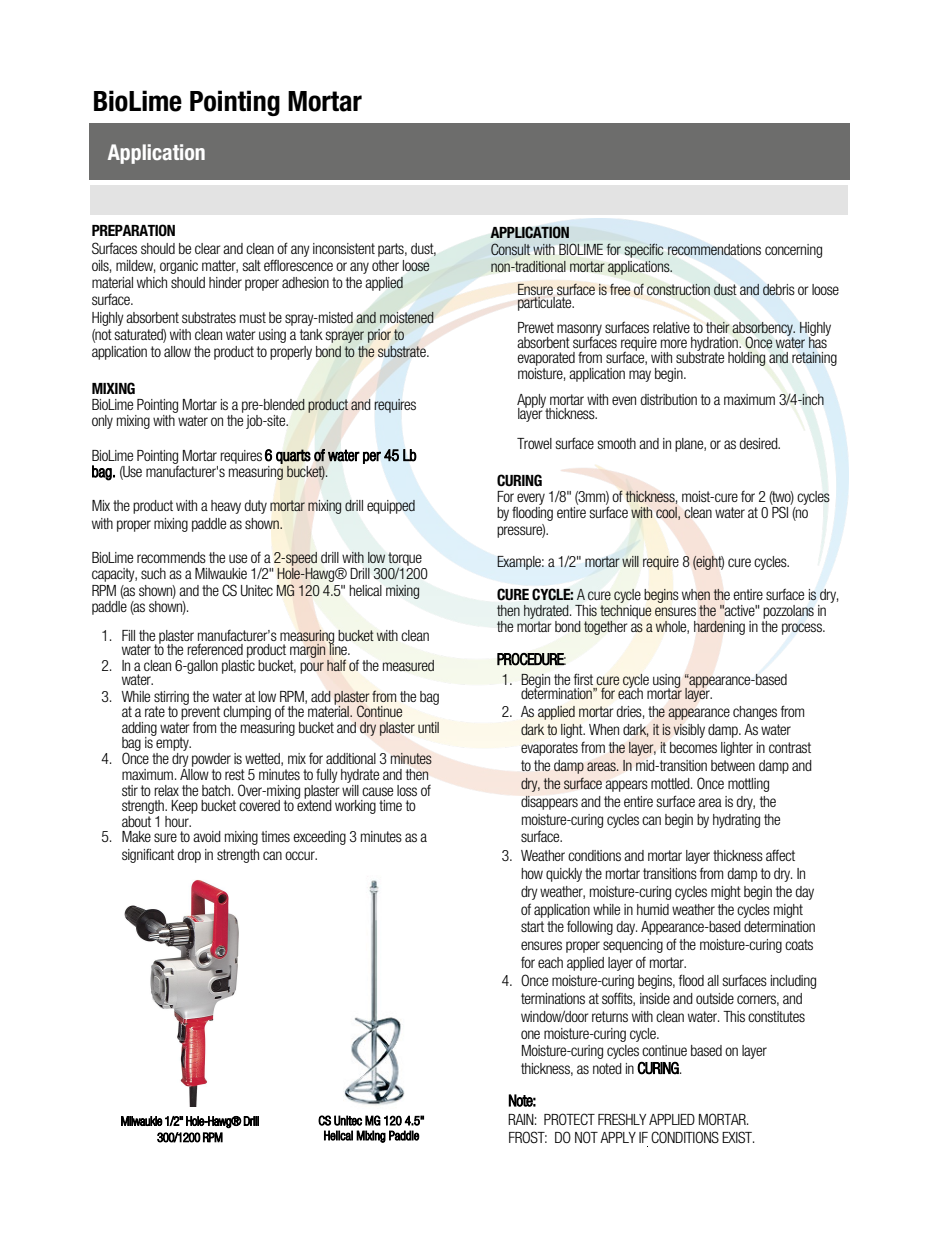 The image size is (952, 1233). What do you see at coordinates (733, 765) in the page?
I see `between` at bounding box center [733, 765].
